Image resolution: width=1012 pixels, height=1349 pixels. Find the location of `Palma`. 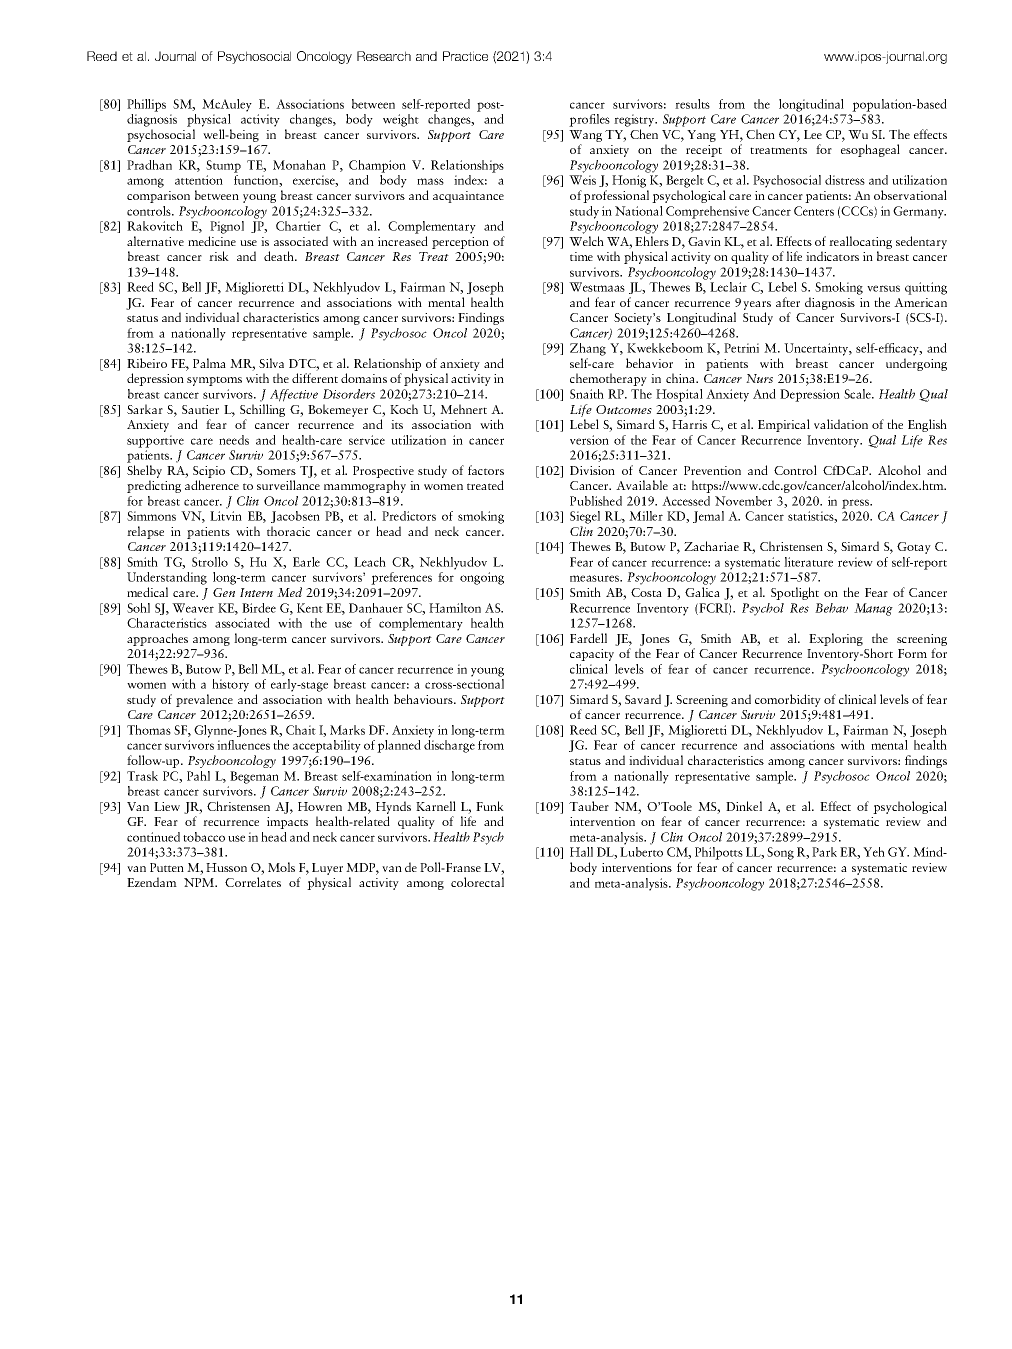

Palma is located at coordinates (209, 363).
